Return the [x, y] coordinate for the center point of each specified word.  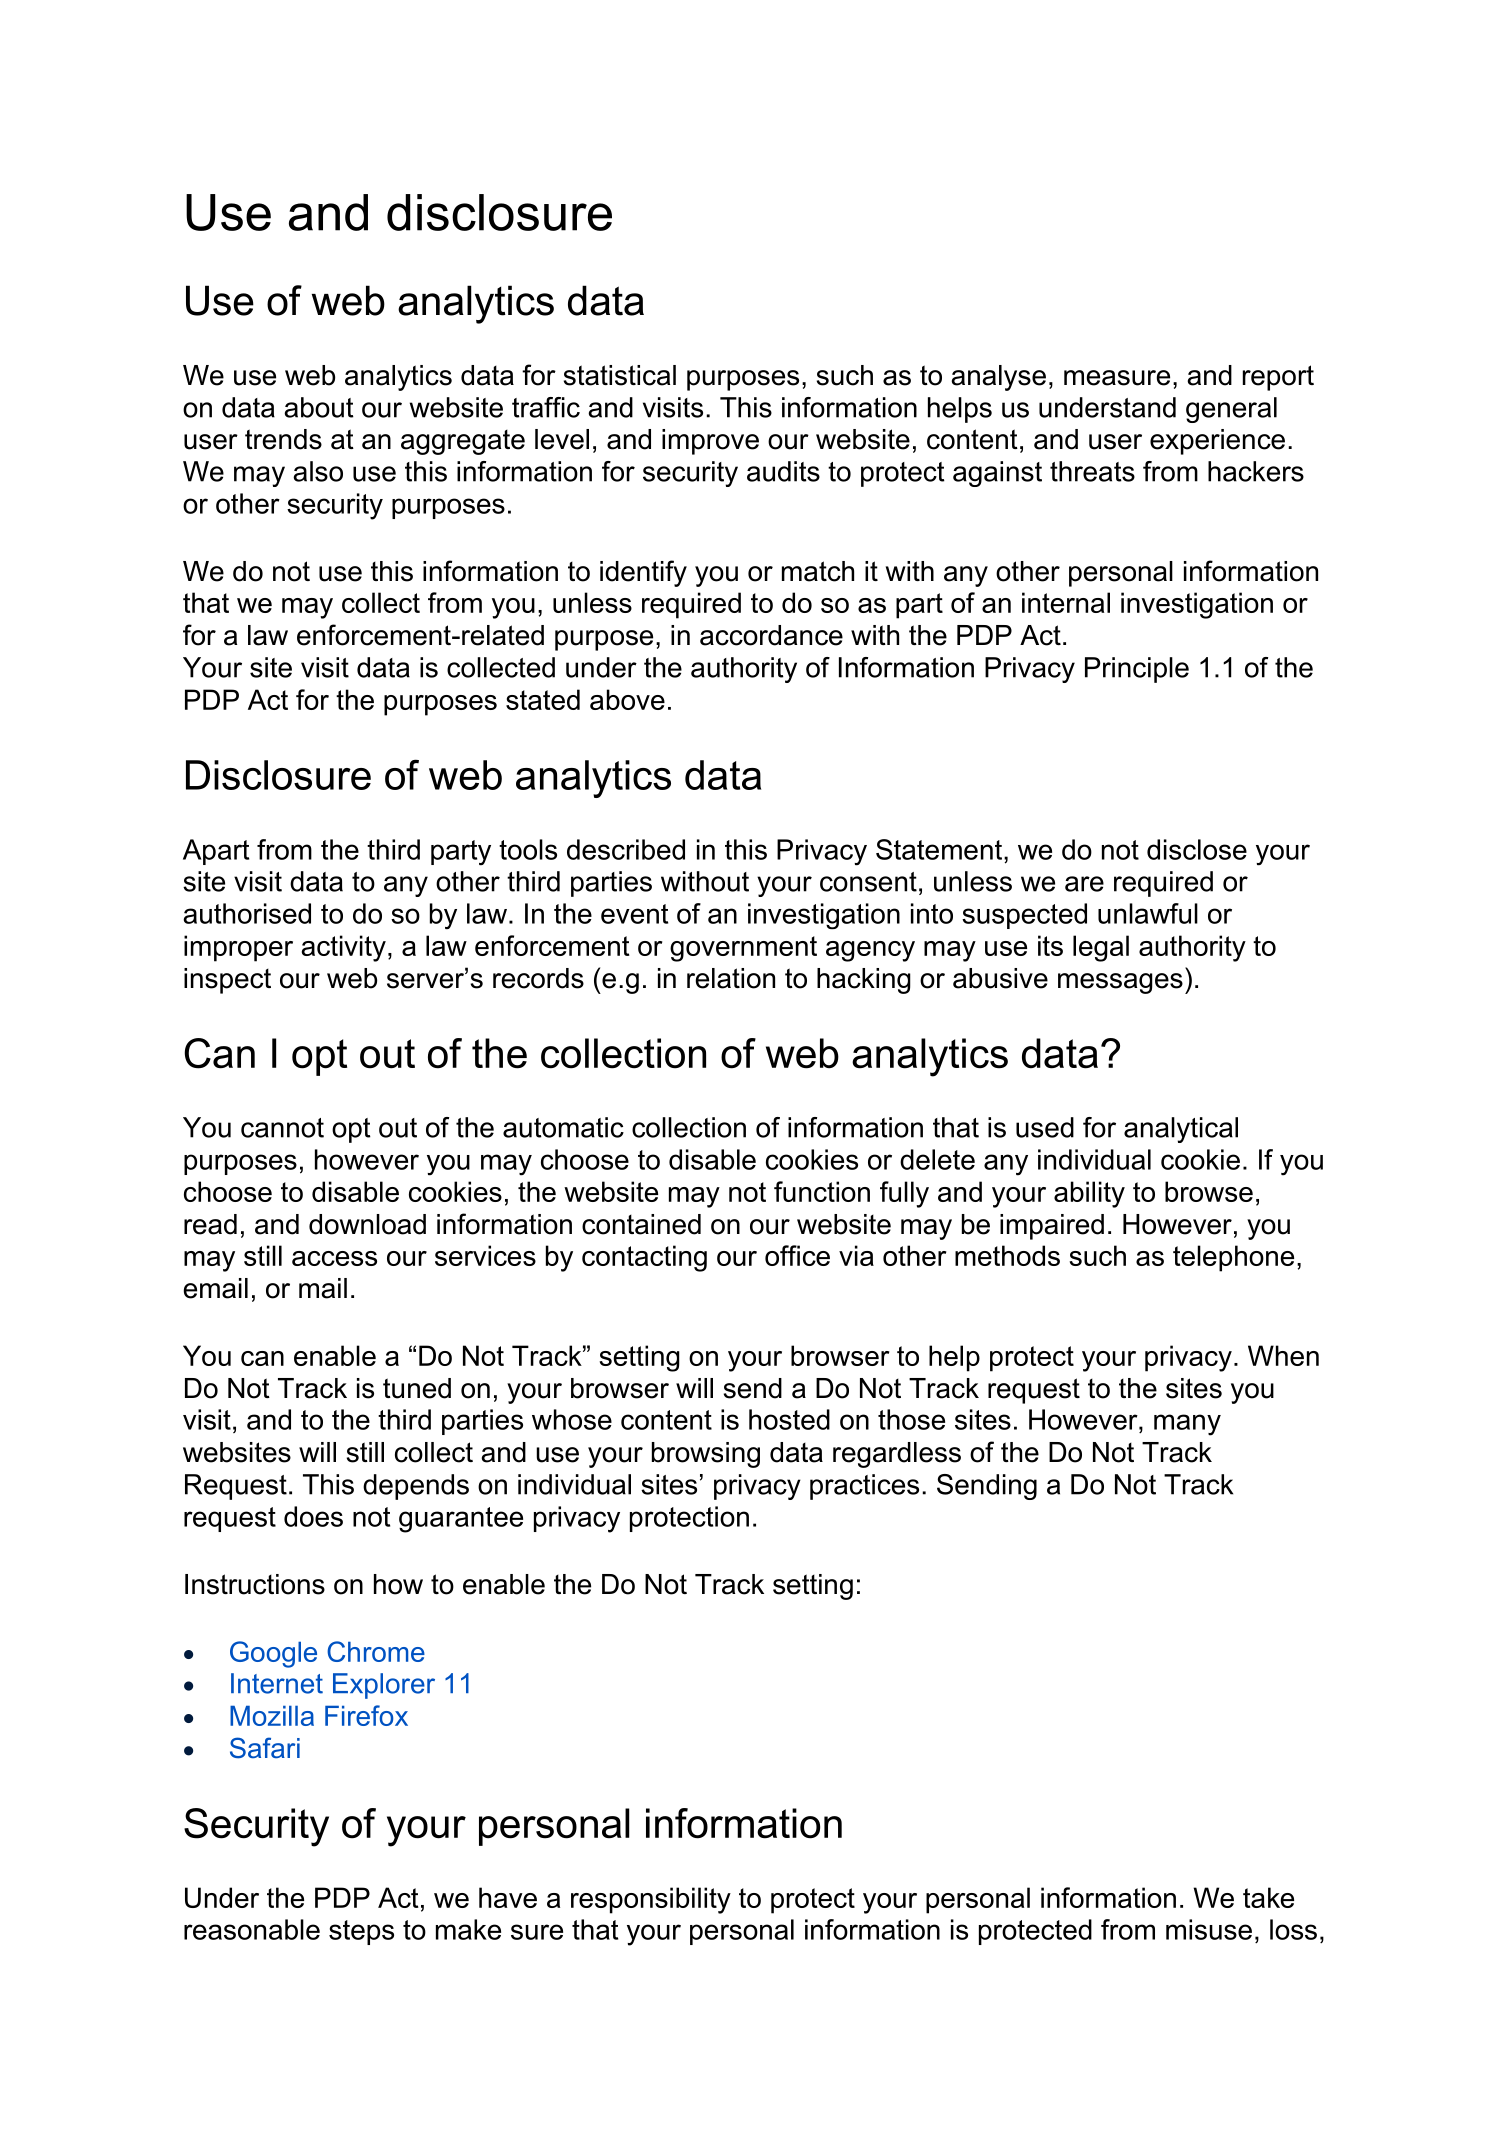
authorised [247, 913]
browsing [706, 1455]
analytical [1181, 1130]
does [313, 1516]
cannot [282, 1128]
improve [710, 442]
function [822, 1191]
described [626, 849]
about [319, 407]
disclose [1197, 849]
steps [361, 1932]
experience [1217, 442]
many [1187, 1425]
